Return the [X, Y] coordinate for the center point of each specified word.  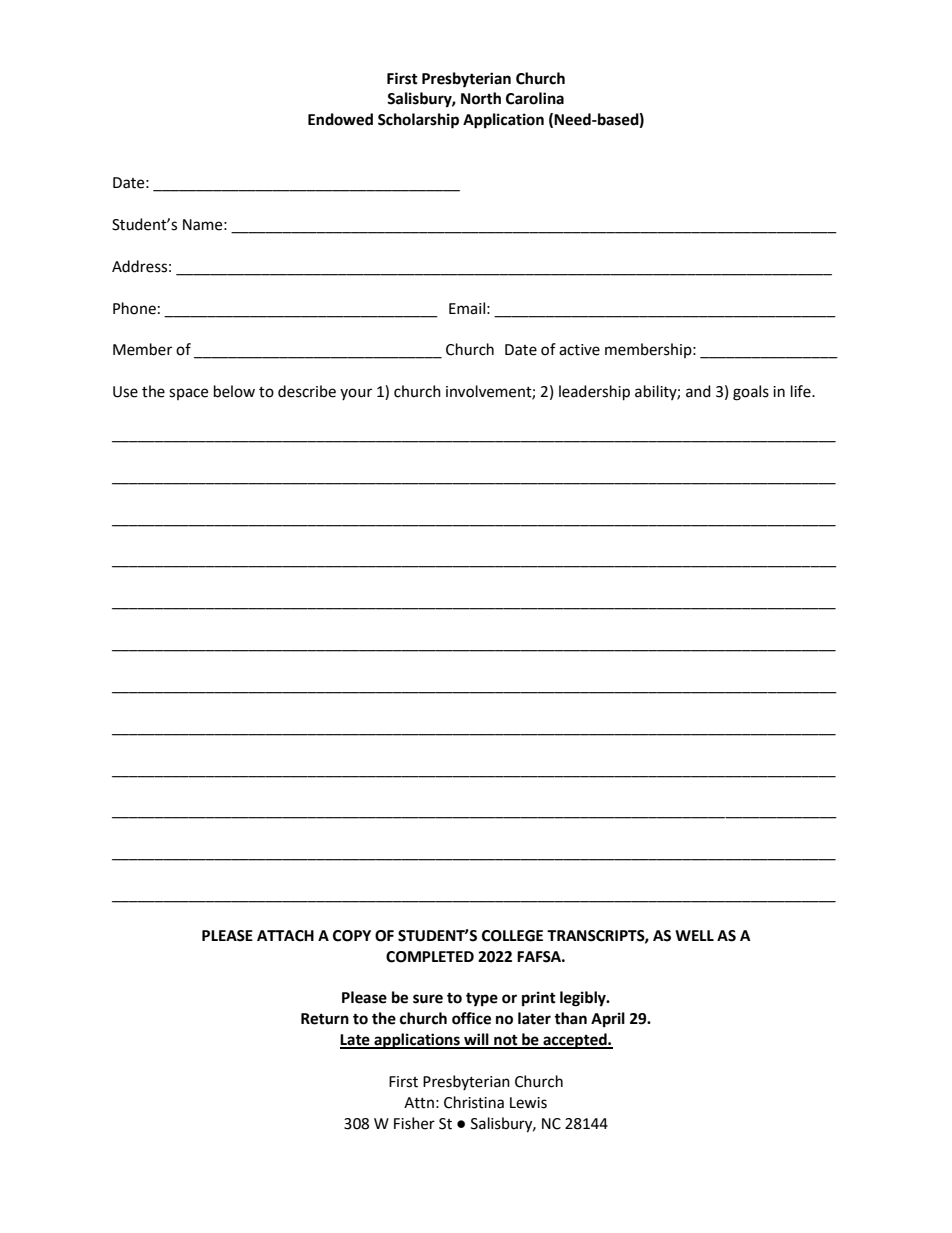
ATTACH [285, 936]
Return [325, 1019]
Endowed [340, 119]
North [481, 98]
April [608, 1020]
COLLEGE [512, 936]
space [188, 394]
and [698, 391]
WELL [694, 935]
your [356, 394]
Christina [474, 1102]
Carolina [535, 98]
